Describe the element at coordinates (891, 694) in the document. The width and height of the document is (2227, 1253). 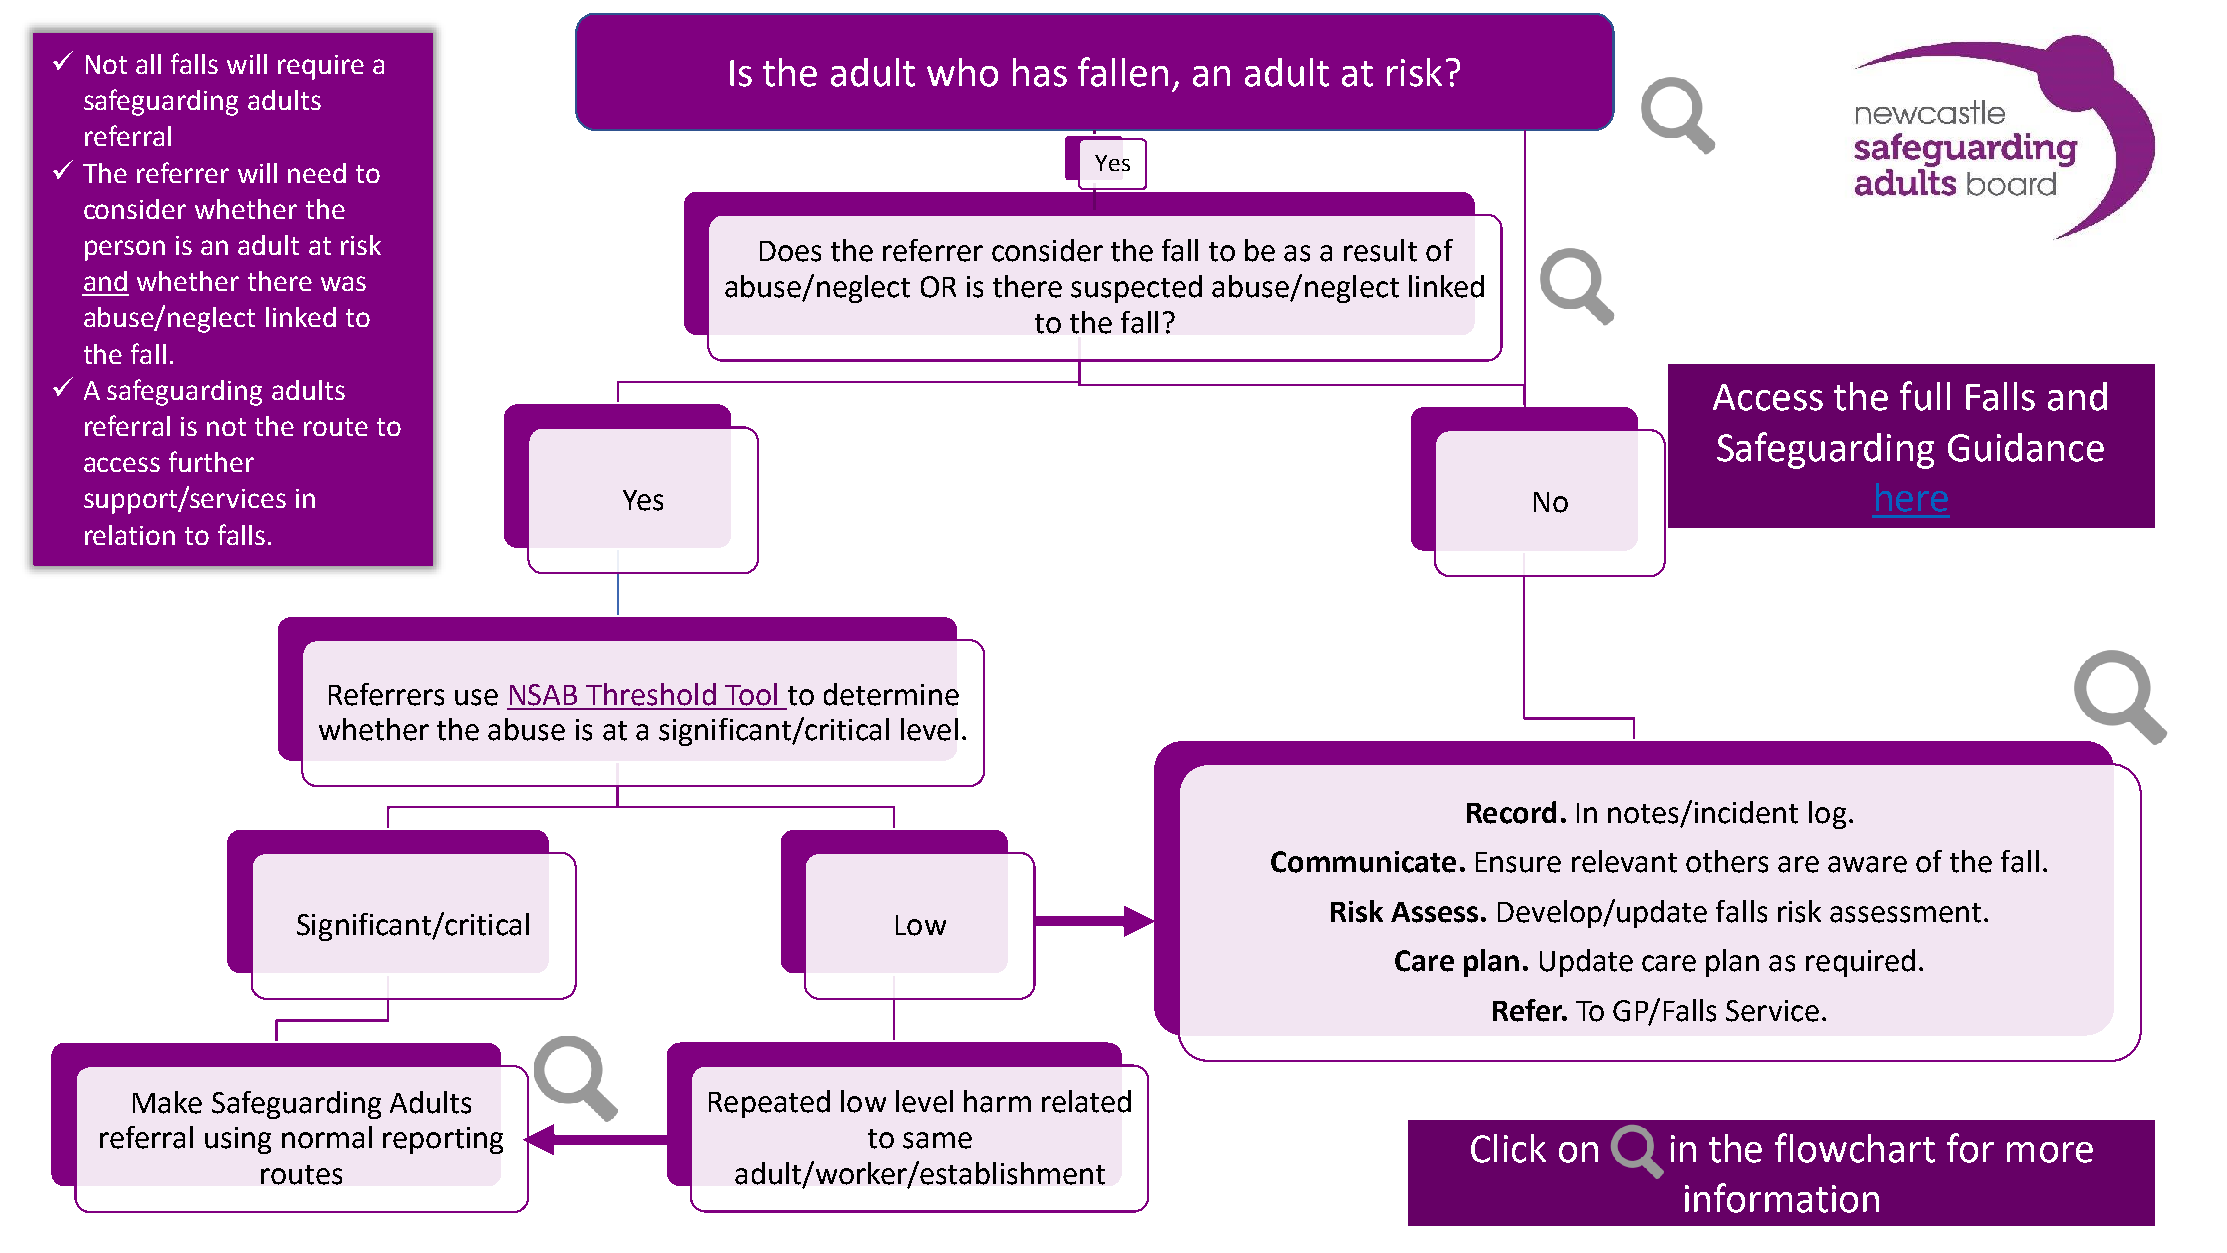
I see `determine` at that location.
